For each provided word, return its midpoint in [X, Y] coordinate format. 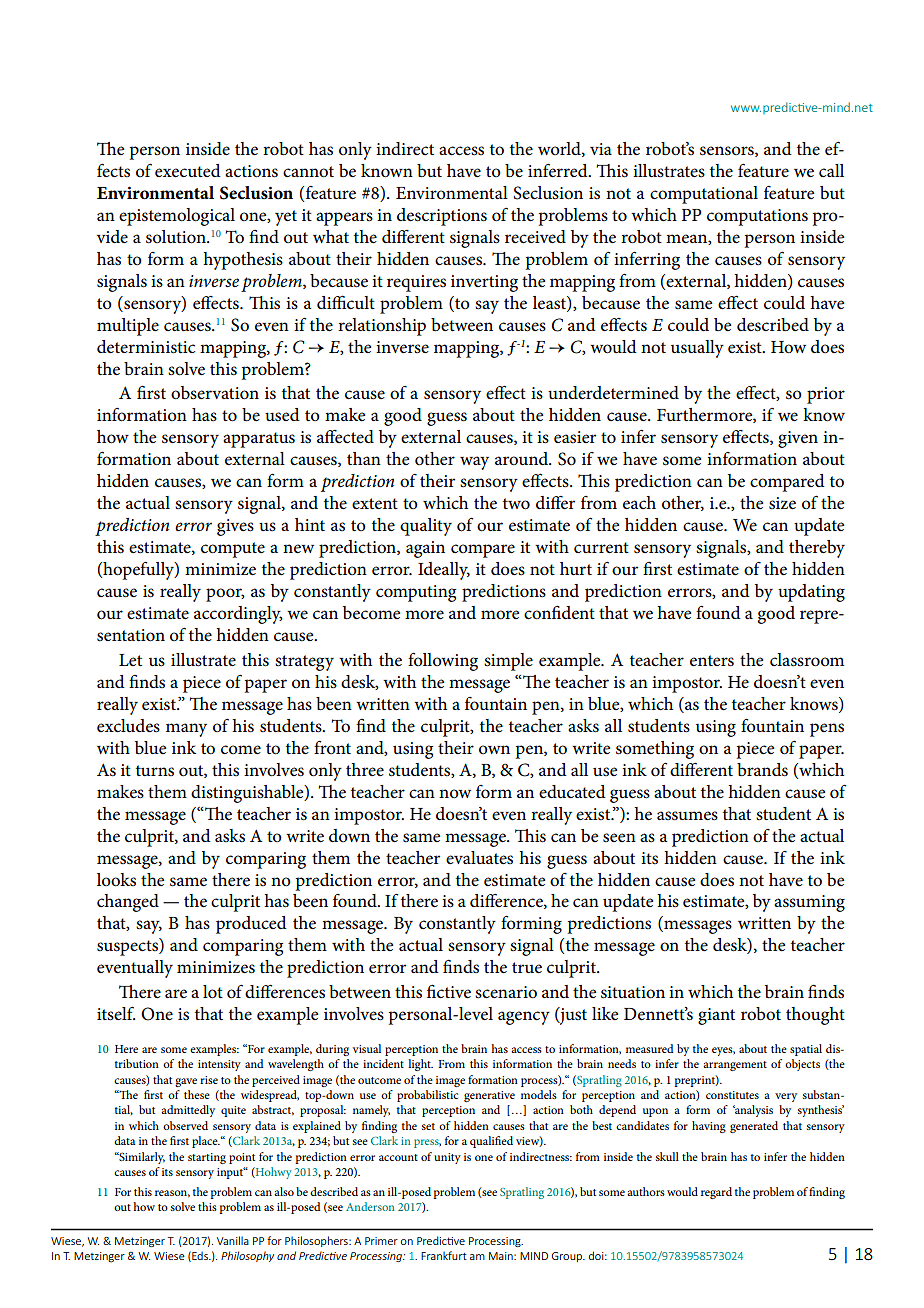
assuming [809, 903]
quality [426, 527]
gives [235, 527]
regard [716, 1193]
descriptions [442, 217]
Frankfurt [444, 1255]
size [782, 503]
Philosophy [247, 1256]
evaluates [479, 858]
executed [188, 171]
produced [251, 925]
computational [704, 195]
